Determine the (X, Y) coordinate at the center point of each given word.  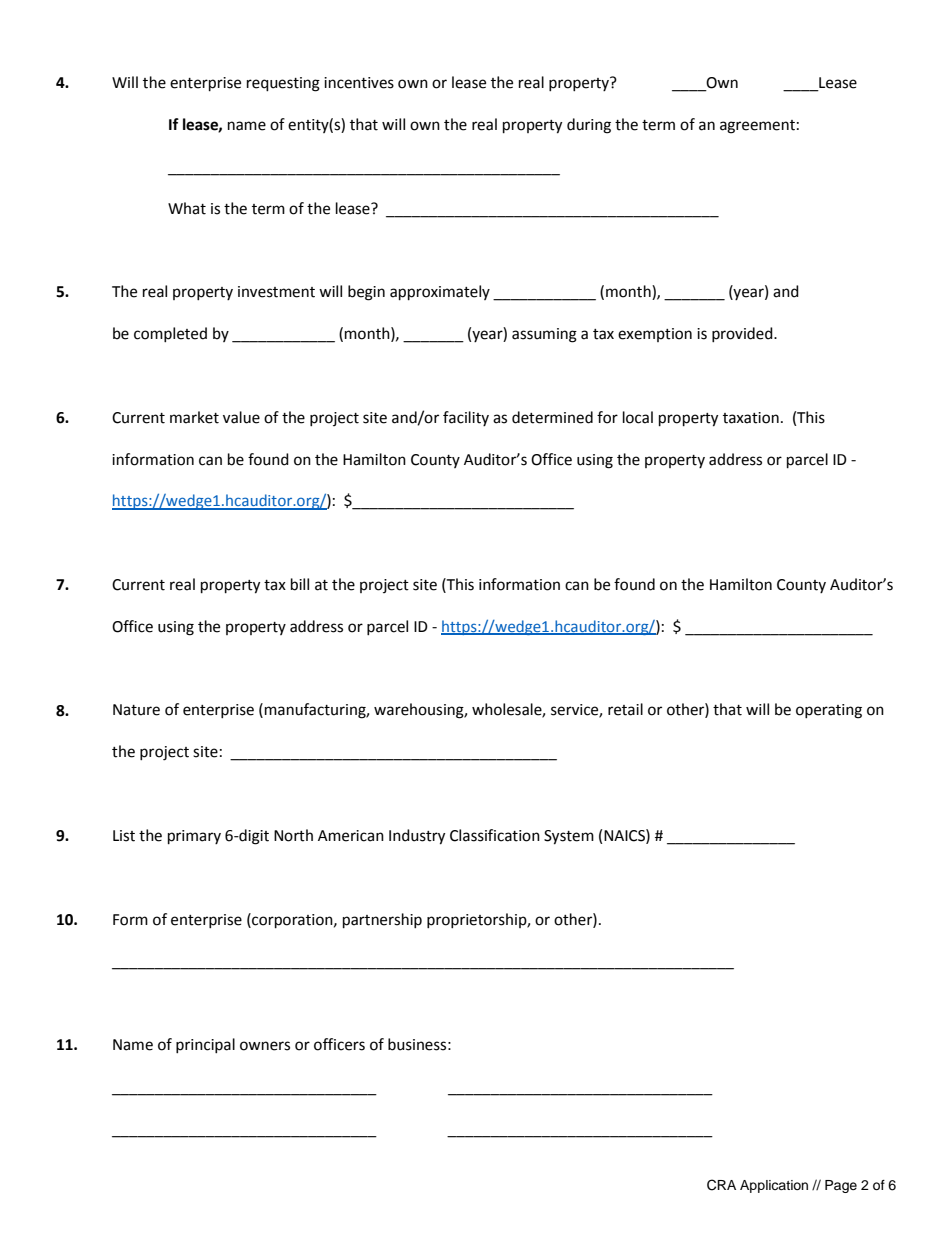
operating (829, 711)
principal (205, 1045)
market (194, 417)
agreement (757, 127)
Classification (495, 835)
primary (194, 837)
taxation (751, 418)
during (589, 126)
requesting (283, 84)
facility (466, 418)
